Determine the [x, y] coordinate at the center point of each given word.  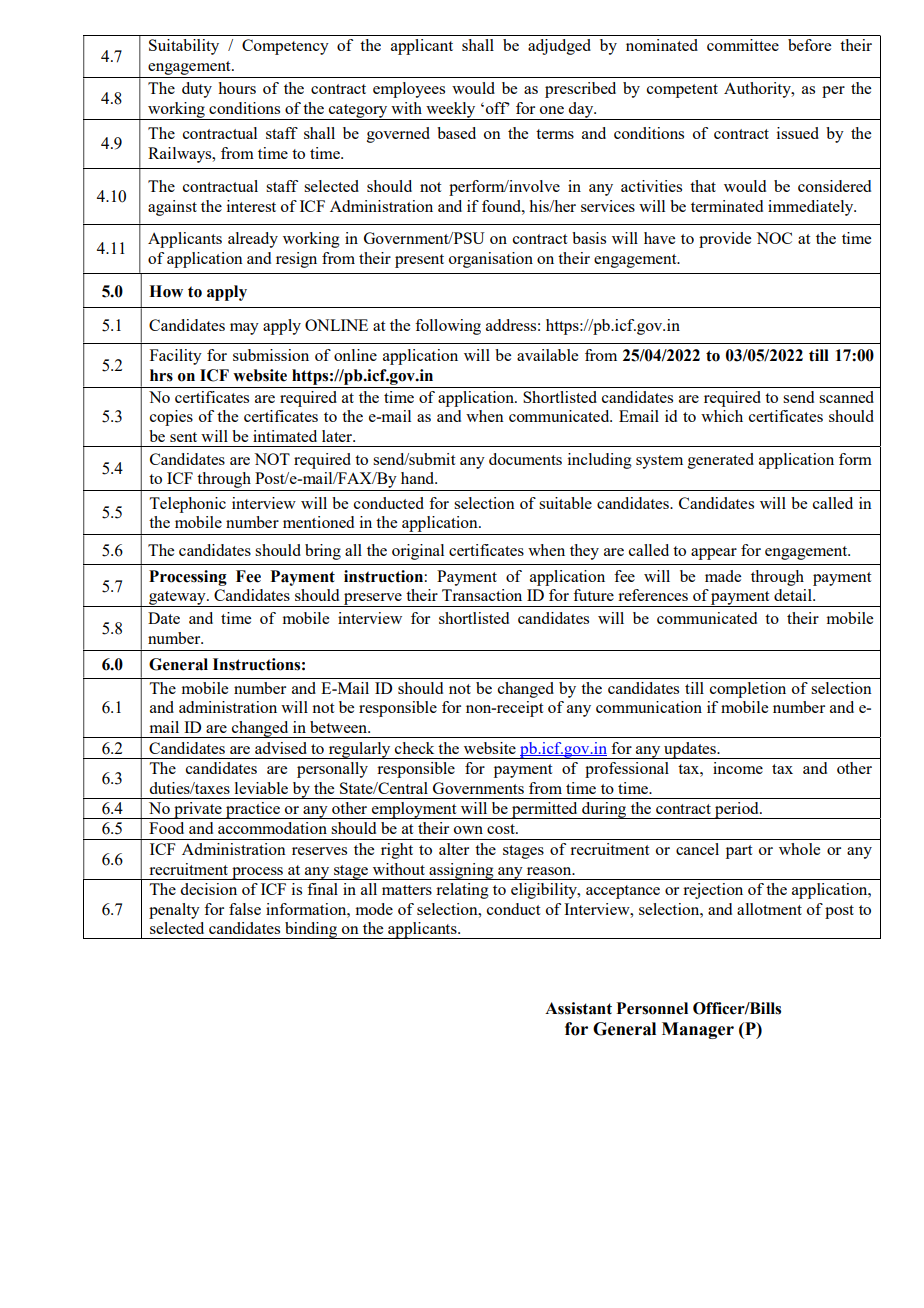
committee [743, 45]
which [722, 416]
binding [311, 930]
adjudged [559, 47]
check [414, 748]
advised [281, 748]
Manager [698, 1030]
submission [271, 355]
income [738, 768]
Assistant [578, 1008]
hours [237, 88]
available [547, 355]
